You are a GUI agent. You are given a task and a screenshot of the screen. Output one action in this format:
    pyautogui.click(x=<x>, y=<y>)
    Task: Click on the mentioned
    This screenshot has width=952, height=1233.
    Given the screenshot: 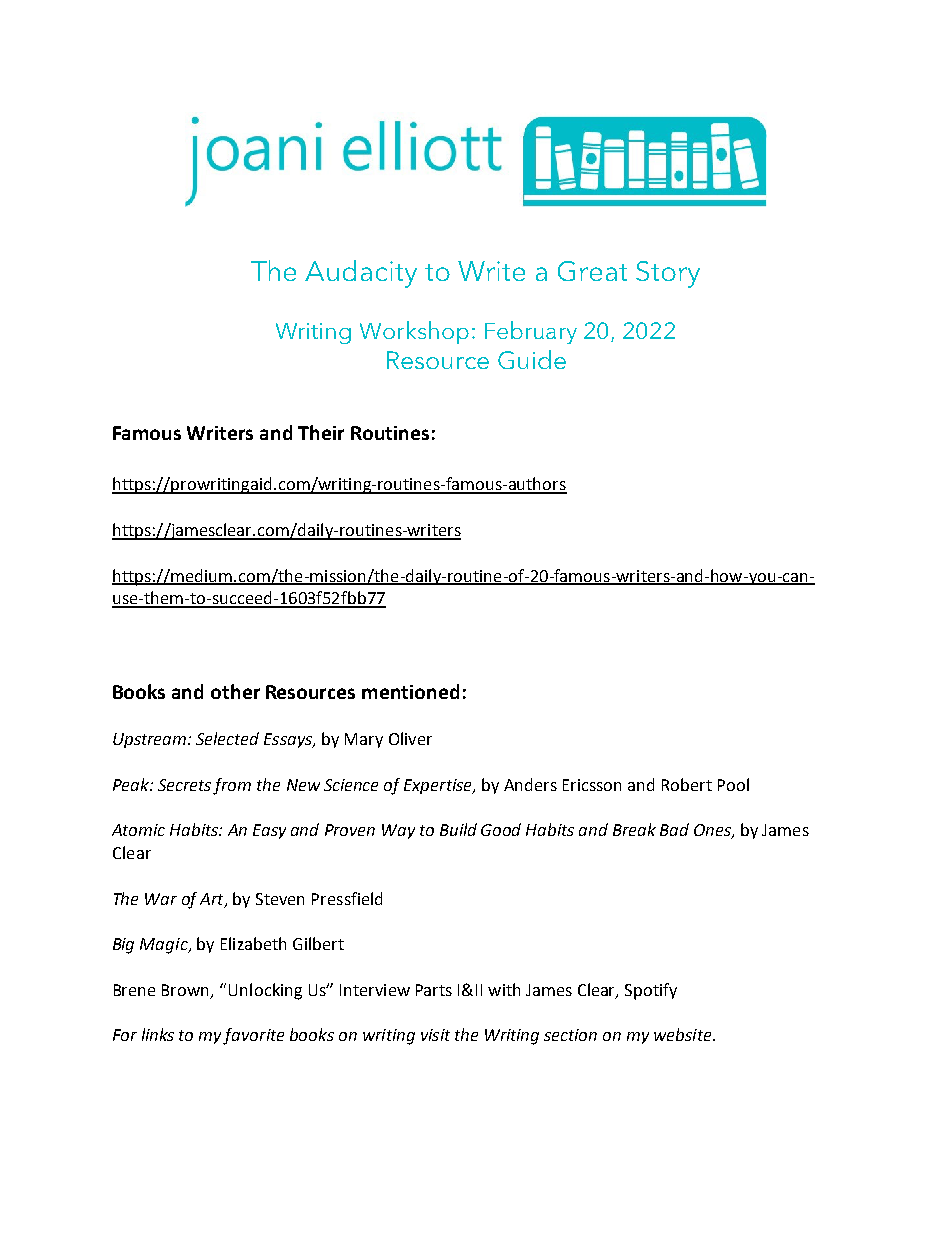 What is the action you would take?
    pyautogui.click(x=410, y=691)
